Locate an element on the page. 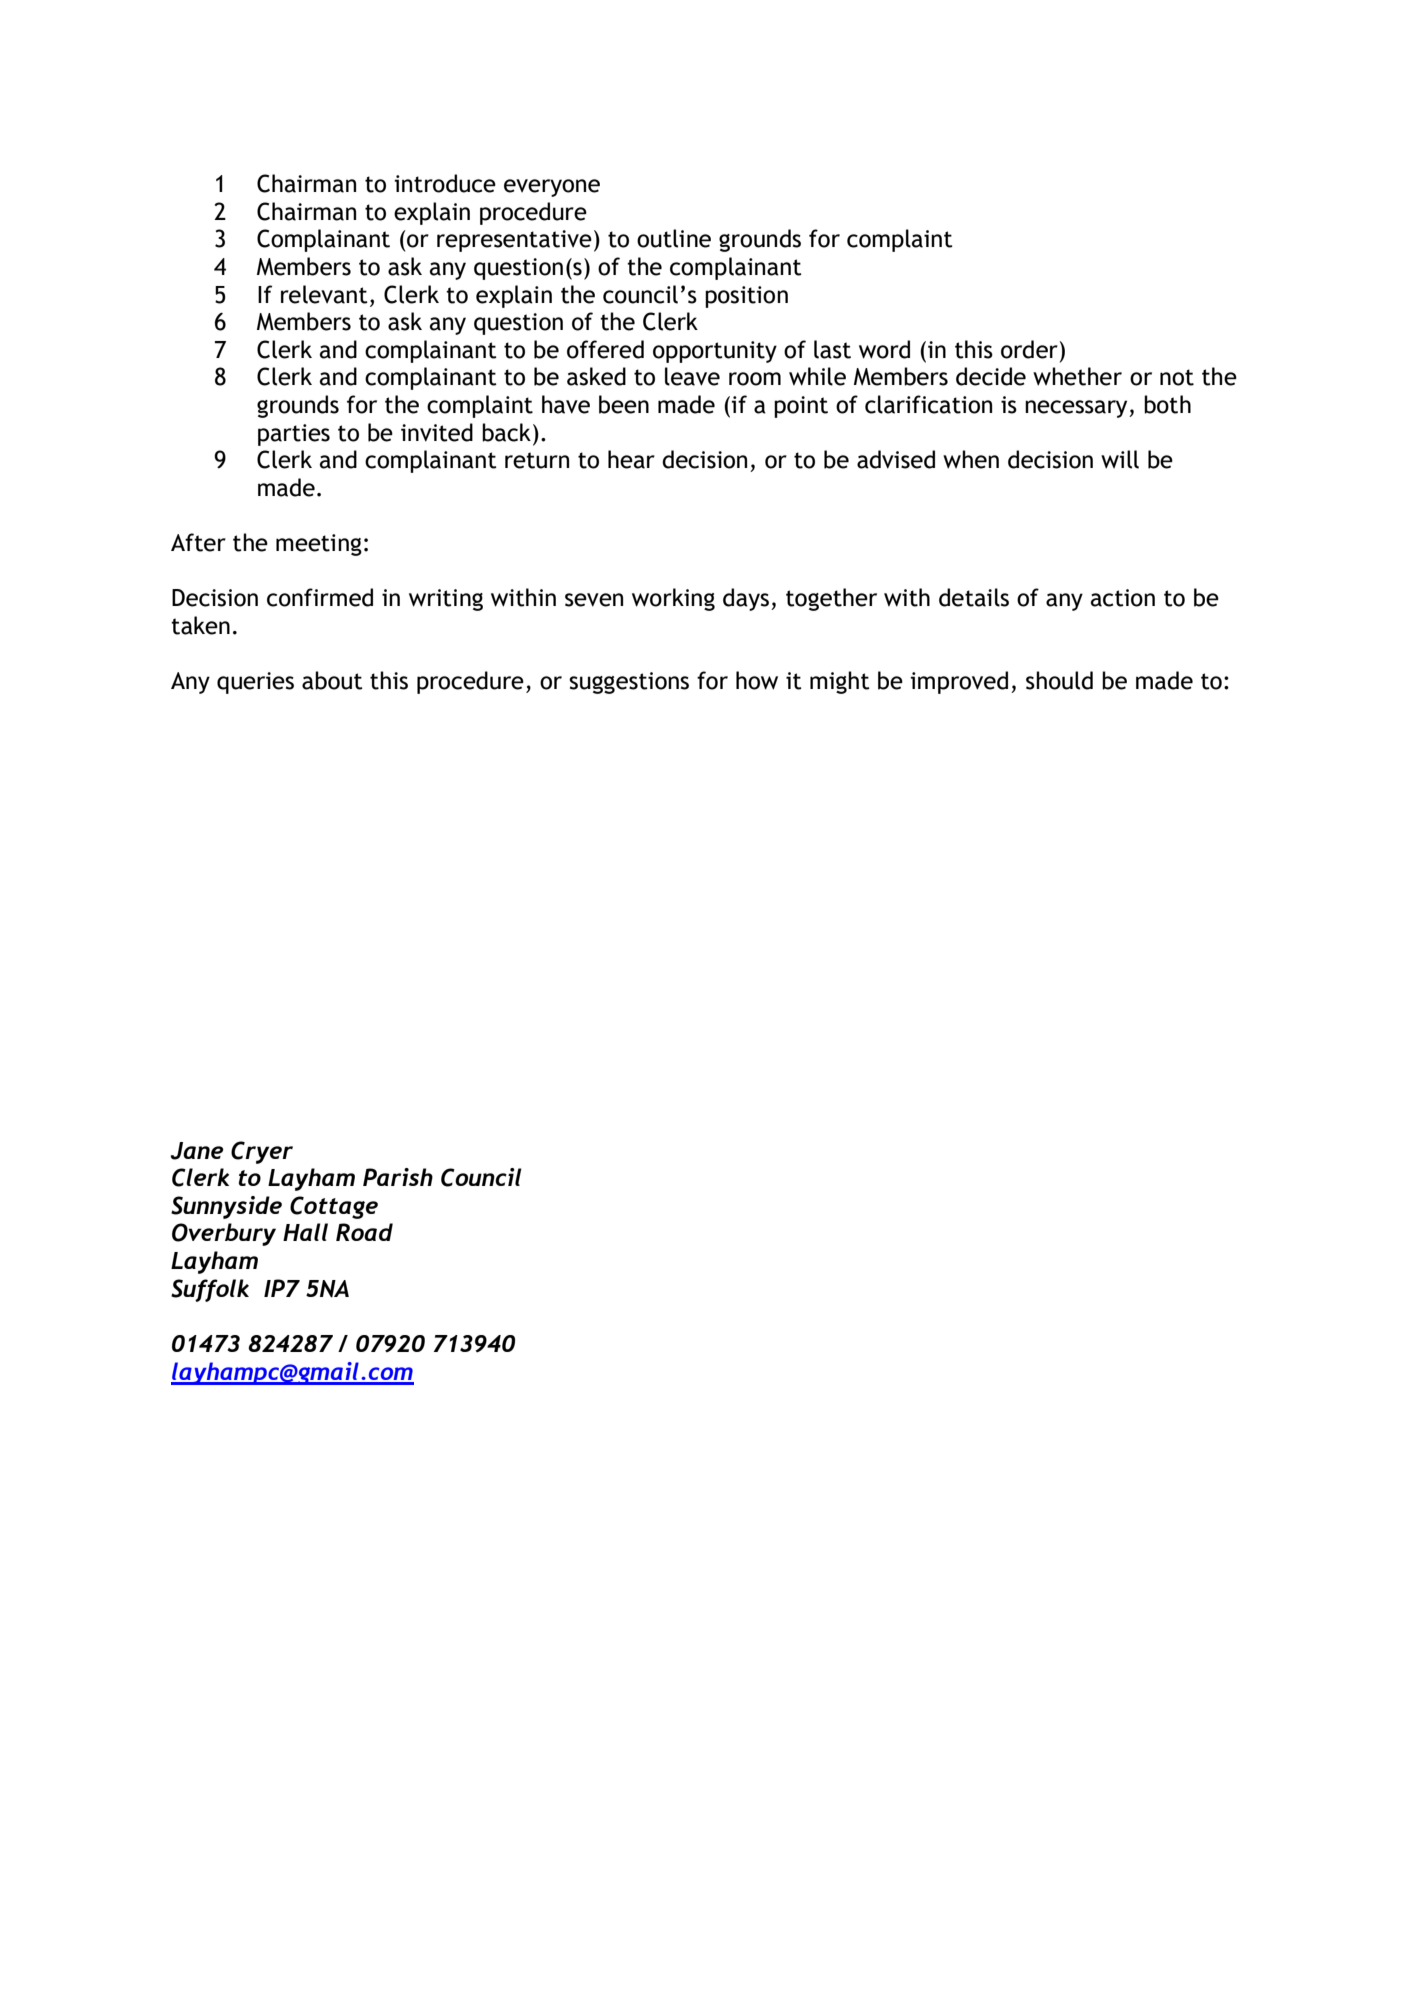 The width and height of the image is (1416, 2002). order is located at coordinates (1029, 349).
